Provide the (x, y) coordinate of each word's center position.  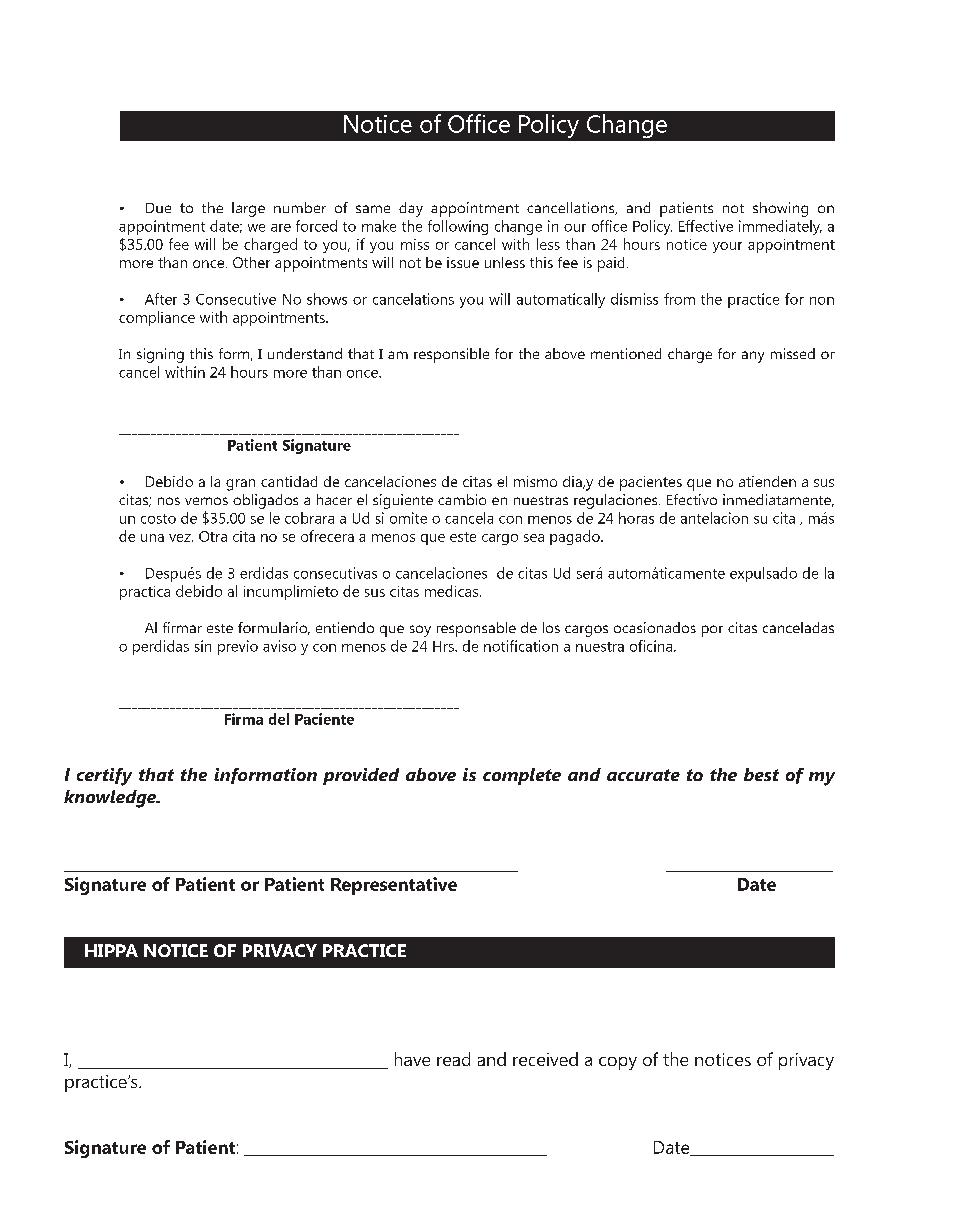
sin (203, 646)
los (551, 627)
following (458, 227)
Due (158, 208)
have (412, 1059)
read (453, 1059)
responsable (476, 629)
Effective (706, 226)
